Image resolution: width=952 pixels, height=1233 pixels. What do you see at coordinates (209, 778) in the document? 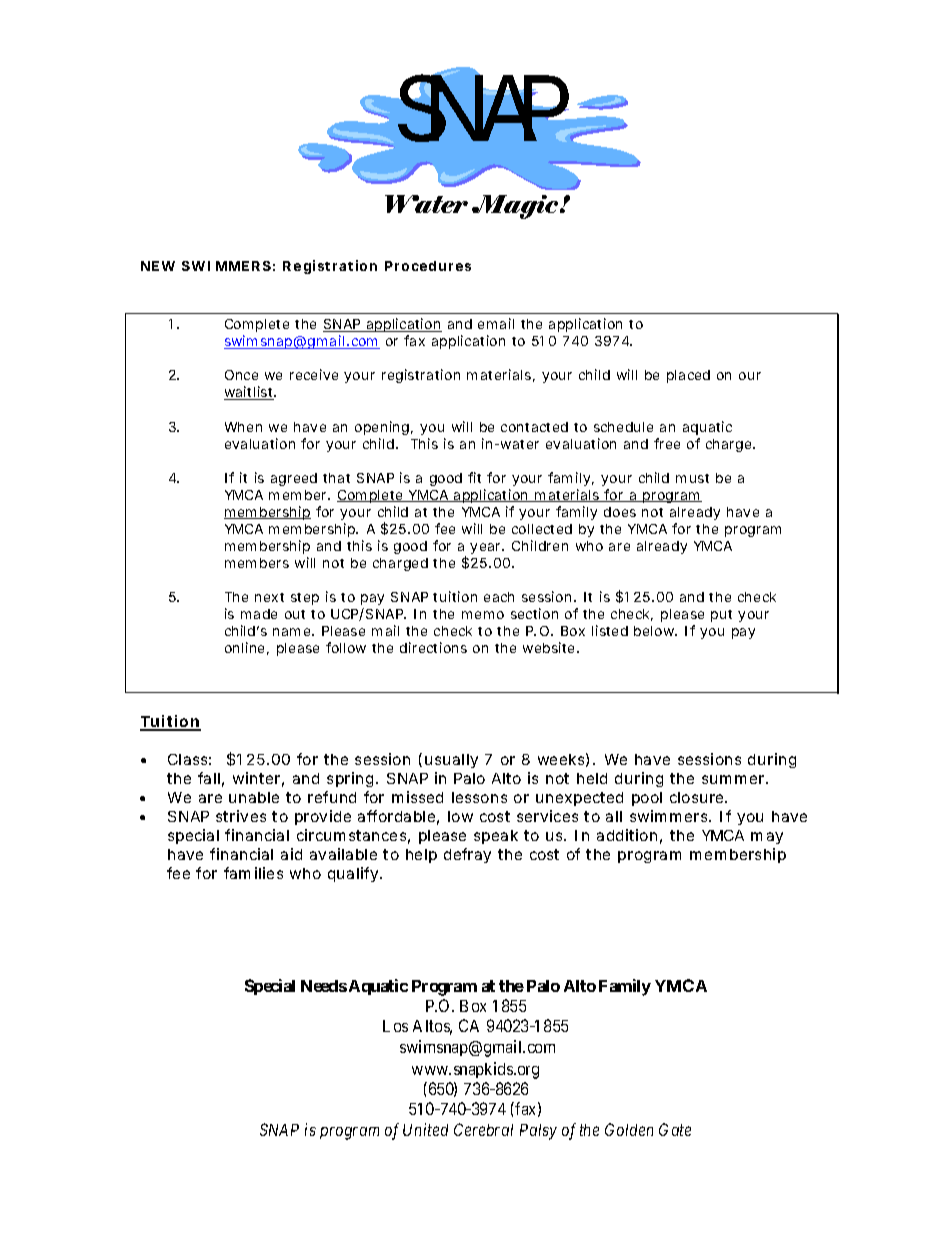
I see `fall` at bounding box center [209, 778].
